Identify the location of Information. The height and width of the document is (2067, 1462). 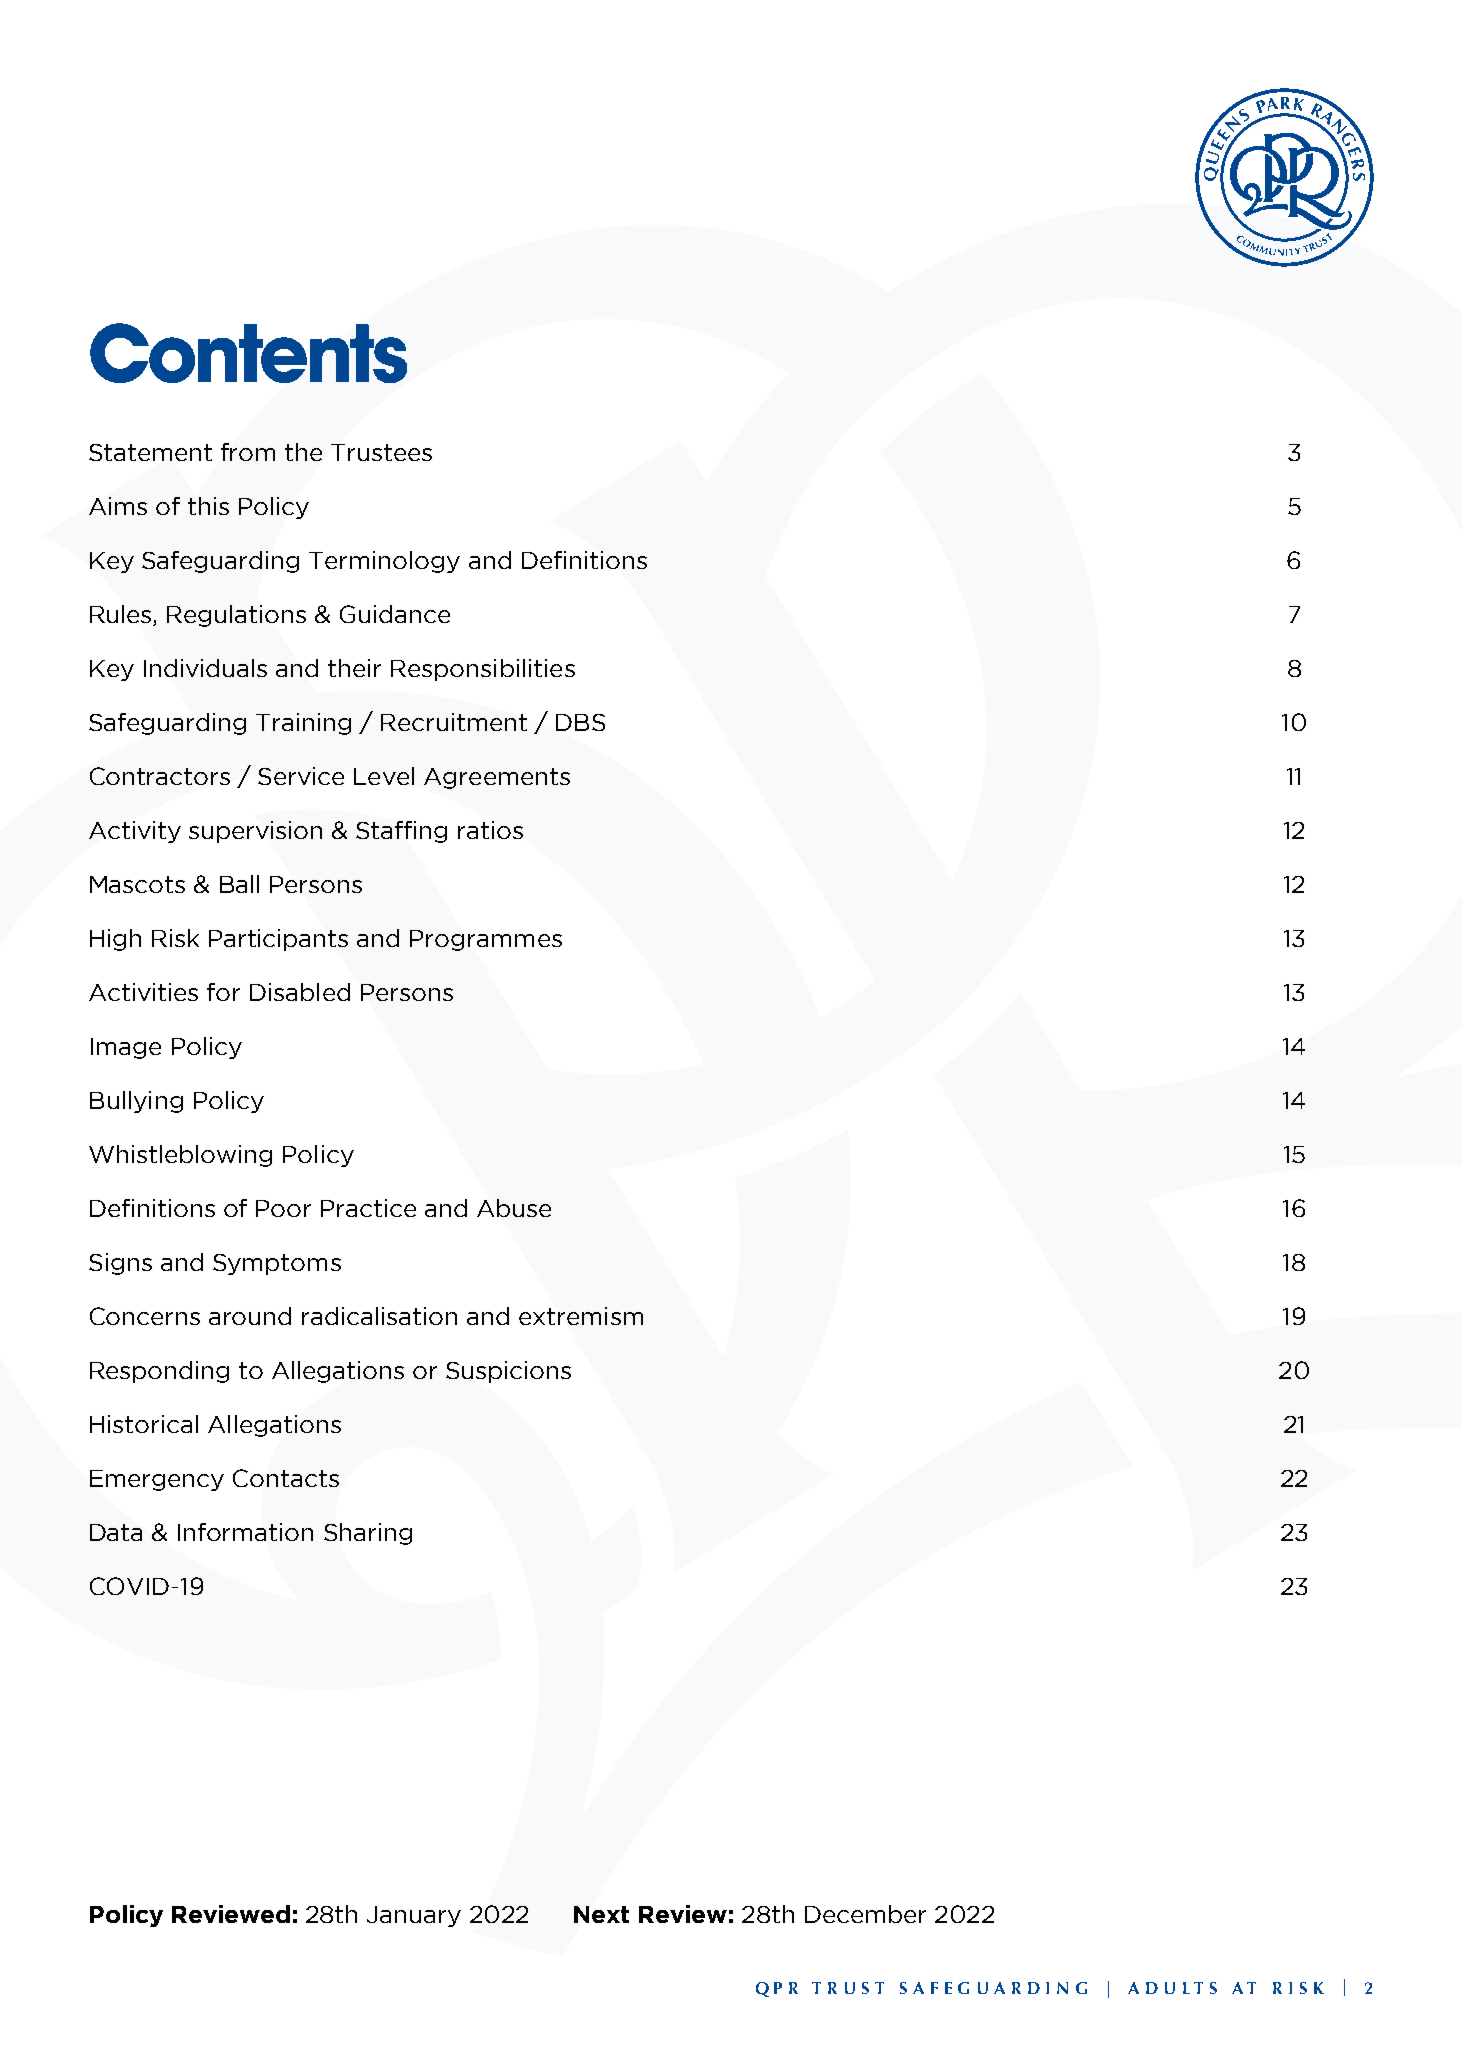
(245, 1532).
